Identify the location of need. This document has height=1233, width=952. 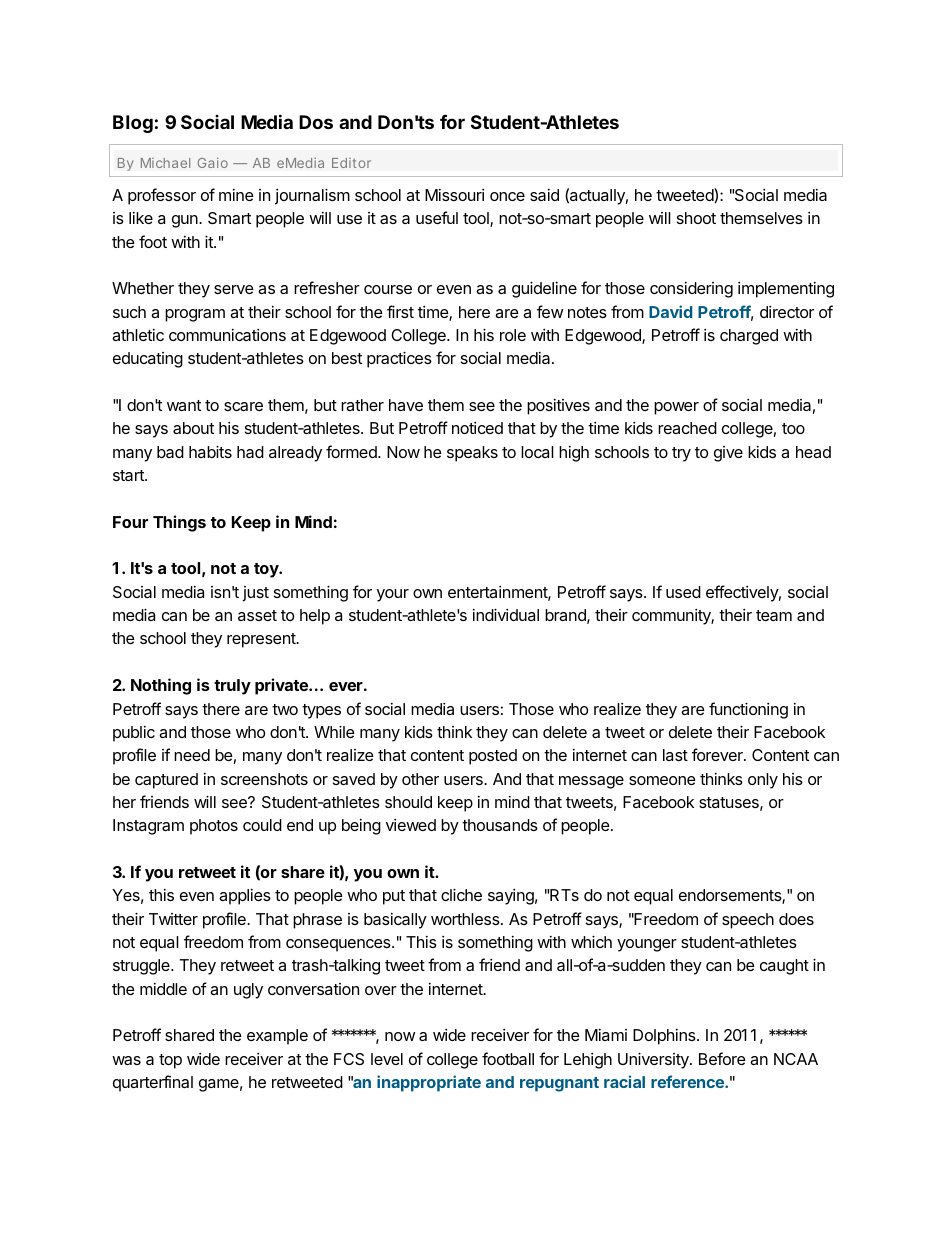
(192, 755).
